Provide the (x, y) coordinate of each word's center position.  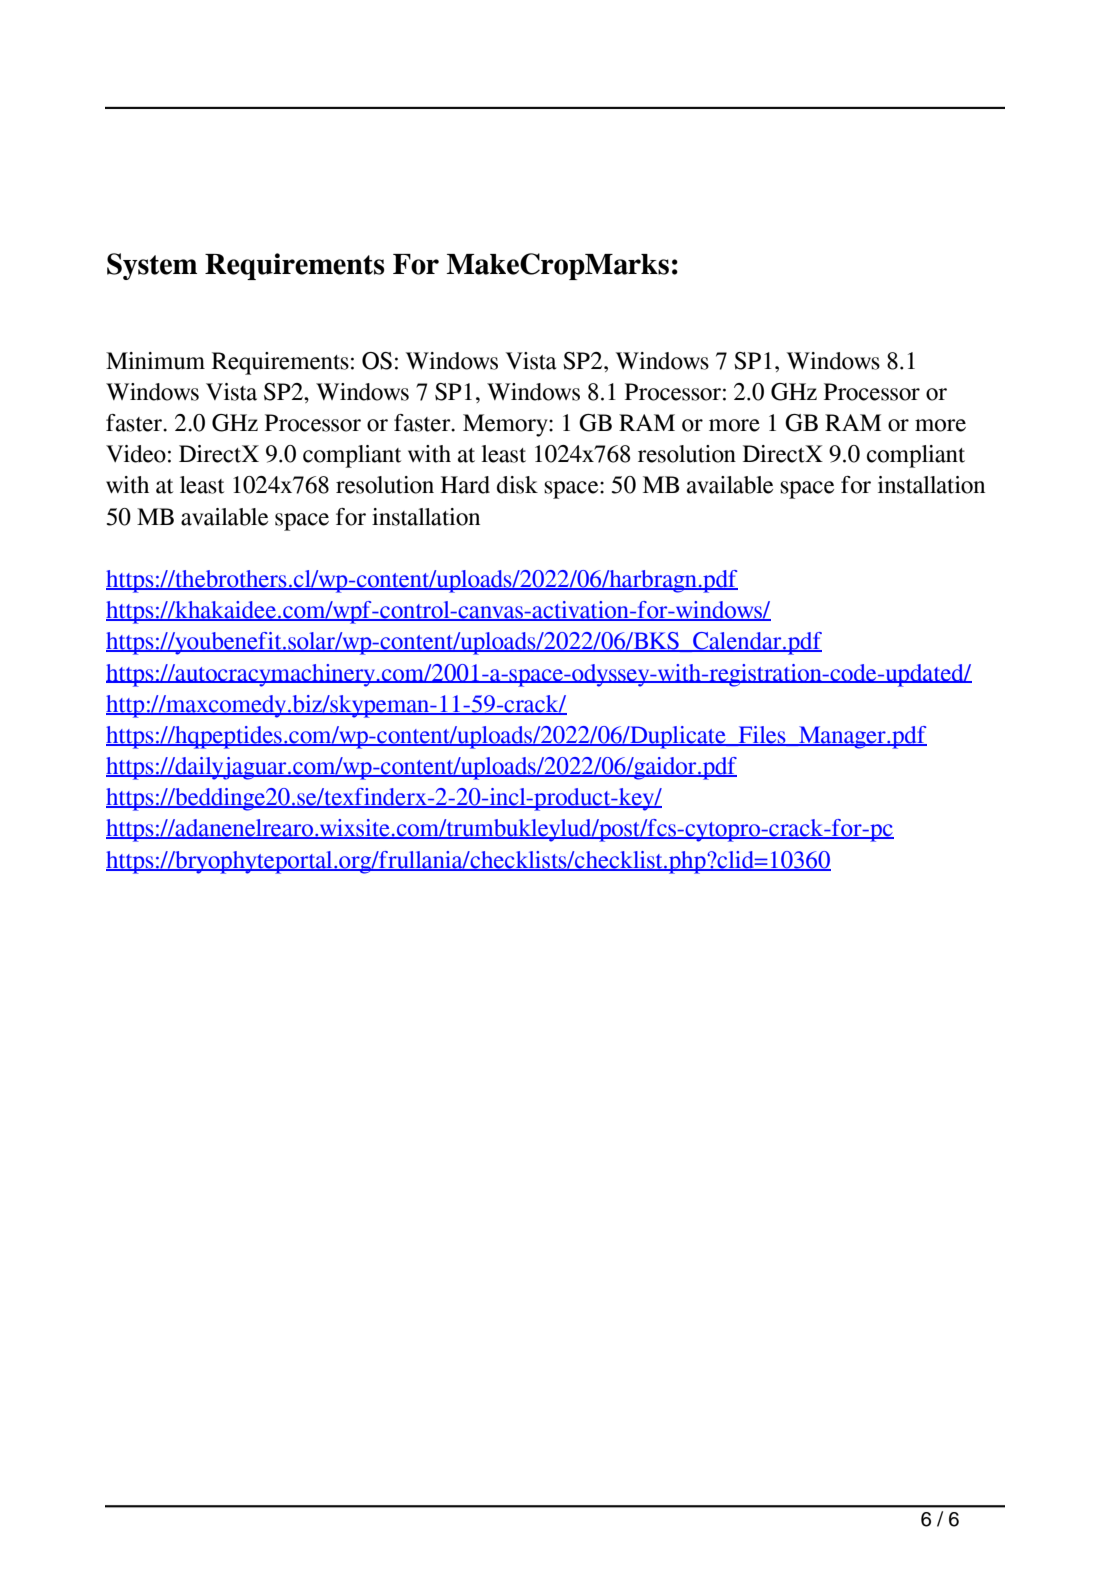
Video (136, 454)
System (152, 266)
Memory (506, 425)
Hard (465, 485)
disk (517, 485)
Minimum (155, 361)
